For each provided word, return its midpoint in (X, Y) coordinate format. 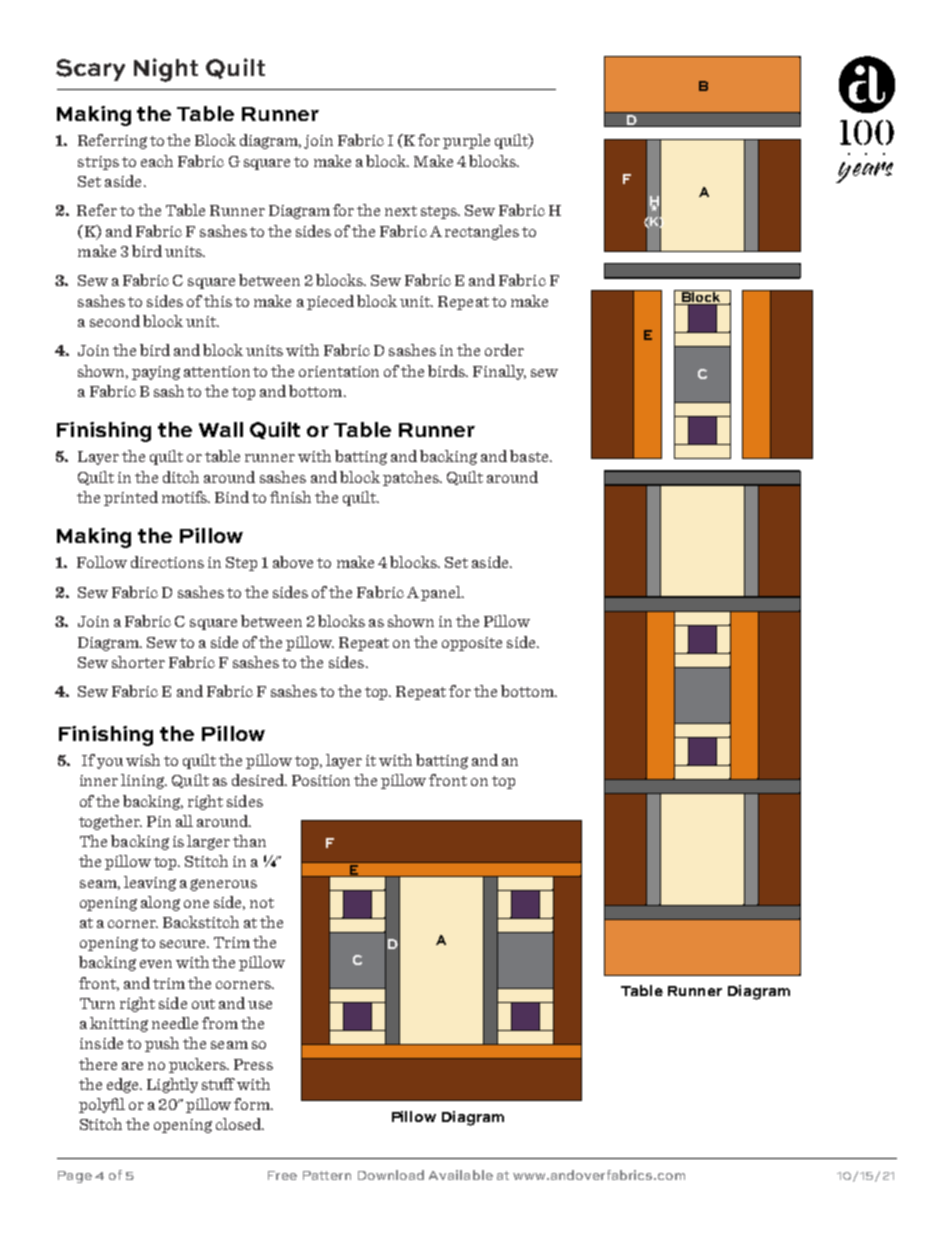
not (262, 903)
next (401, 211)
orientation (339, 371)
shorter (138, 662)
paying (156, 373)
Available (461, 1175)
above (293, 562)
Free (282, 1175)
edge (124, 1085)
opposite (472, 644)
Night (166, 70)
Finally (499, 372)
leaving (150, 883)
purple (466, 141)
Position (321, 780)
